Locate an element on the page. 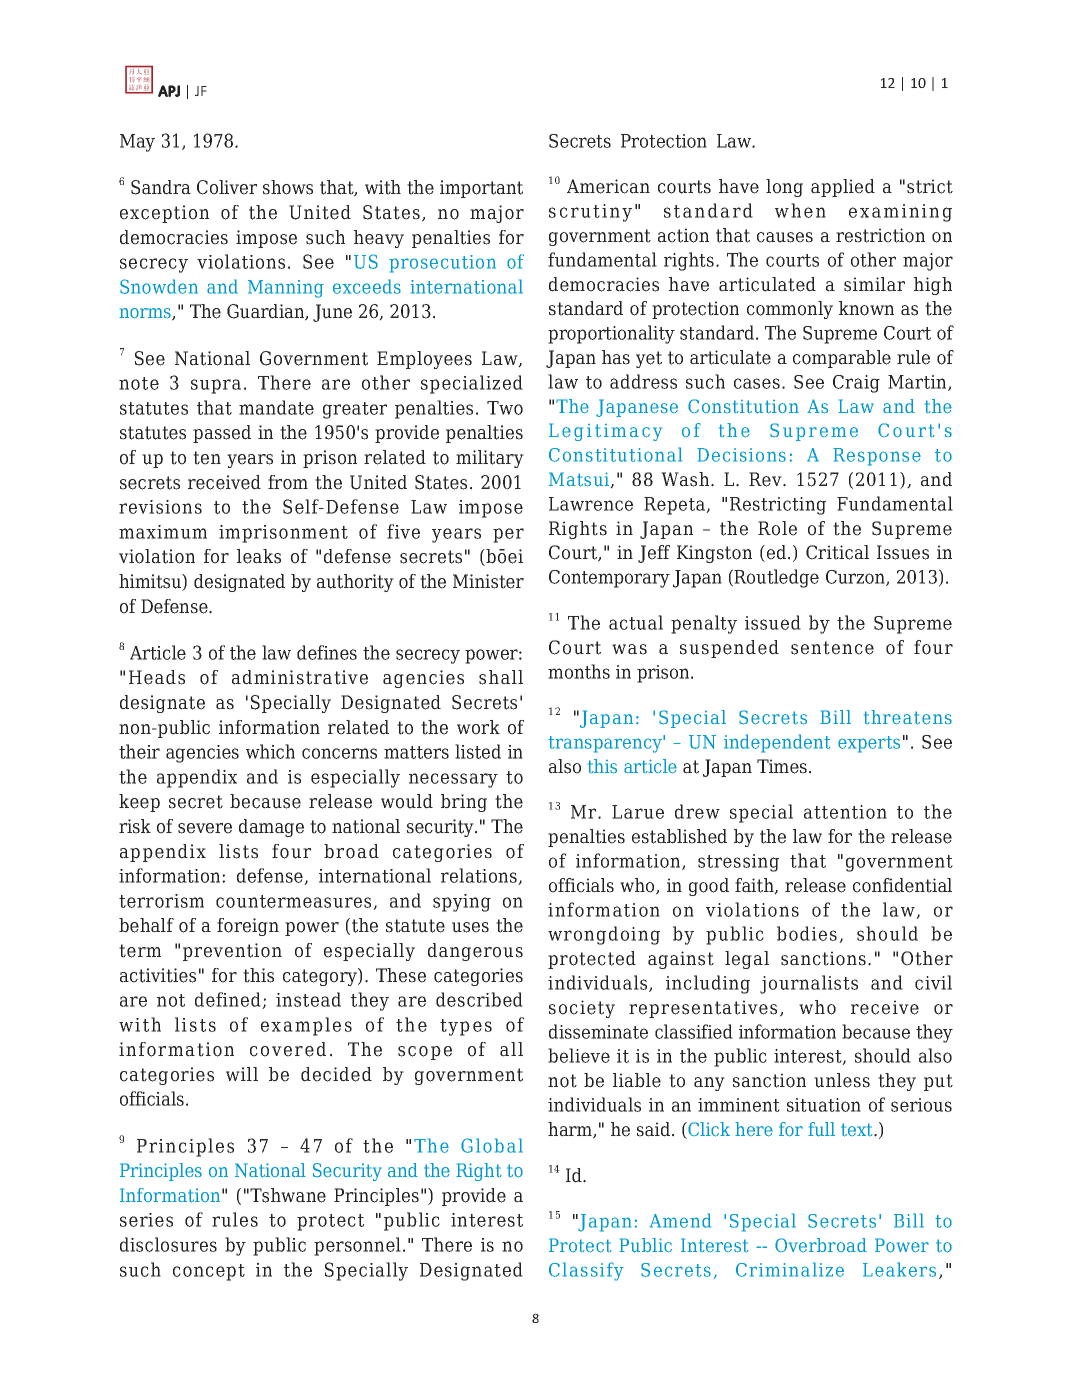 The height and width of the image is (1387, 1072). APJ is located at coordinates (169, 91).
